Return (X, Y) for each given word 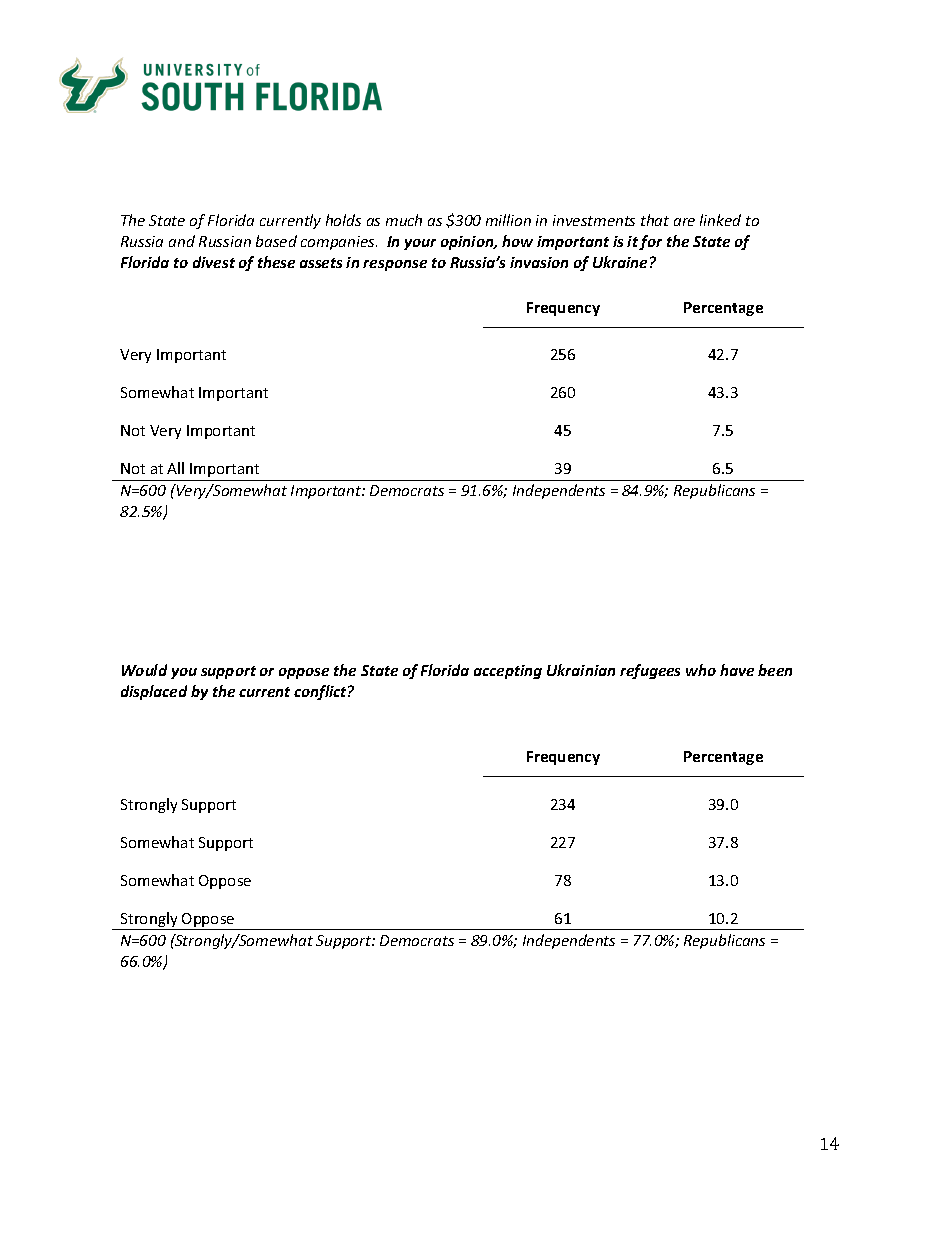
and (182, 241)
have (737, 670)
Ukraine (620, 262)
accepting (508, 672)
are (684, 222)
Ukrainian (581, 670)
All (175, 468)
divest (214, 262)
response (395, 265)
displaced (154, 692)
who (701, 670)
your (420, 244)
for (650, 242)
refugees (650, 671)
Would (144, 670)
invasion (539, 262)
